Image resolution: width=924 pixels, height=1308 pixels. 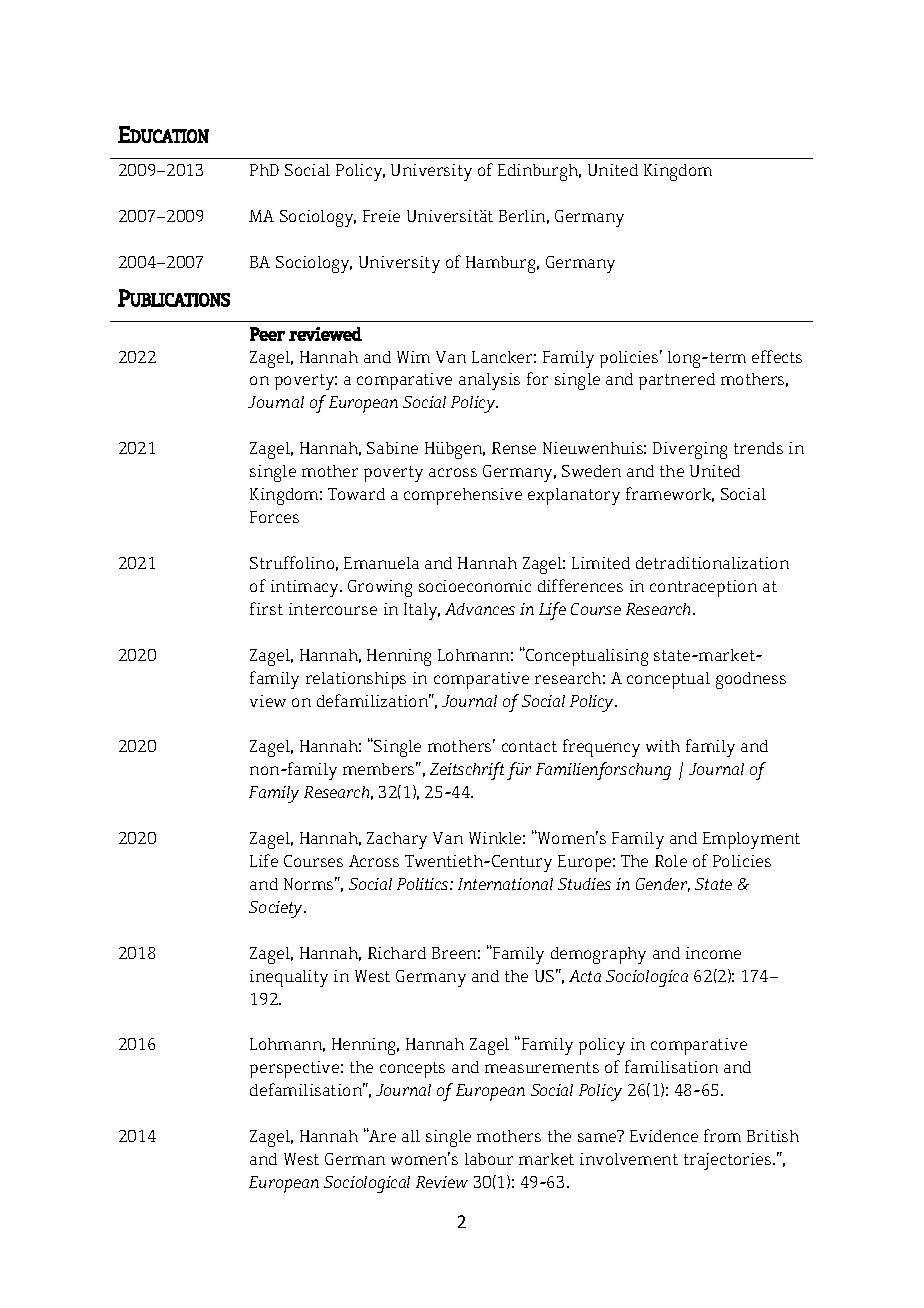 I want to click on Diverging, so click(x=690, y=450).
